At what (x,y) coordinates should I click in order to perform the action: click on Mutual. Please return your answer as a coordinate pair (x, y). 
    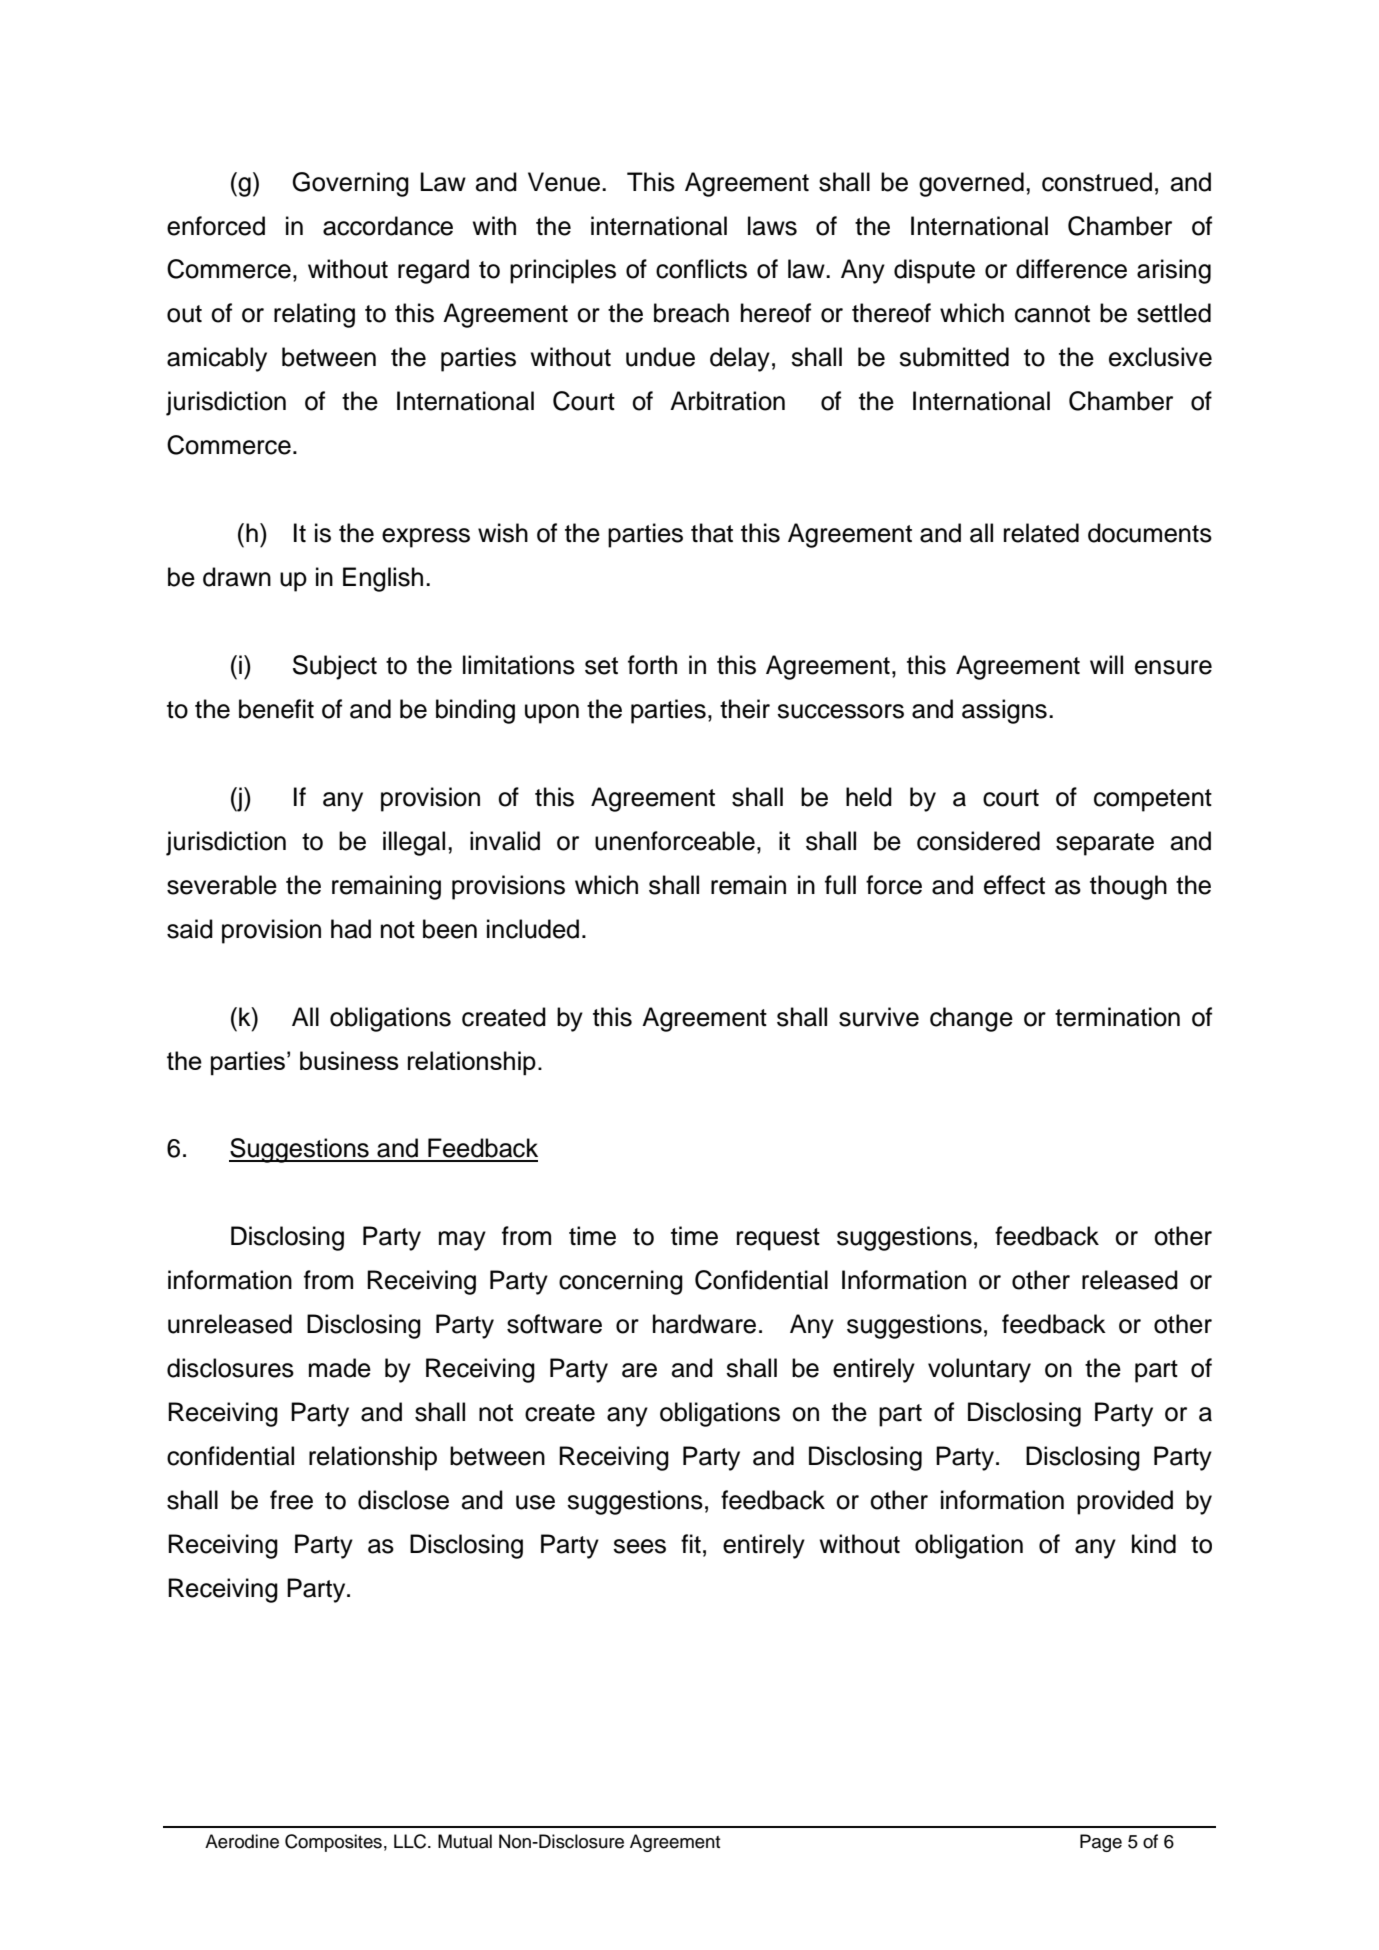
    Looking at the image, I should click on (465, 1841).
